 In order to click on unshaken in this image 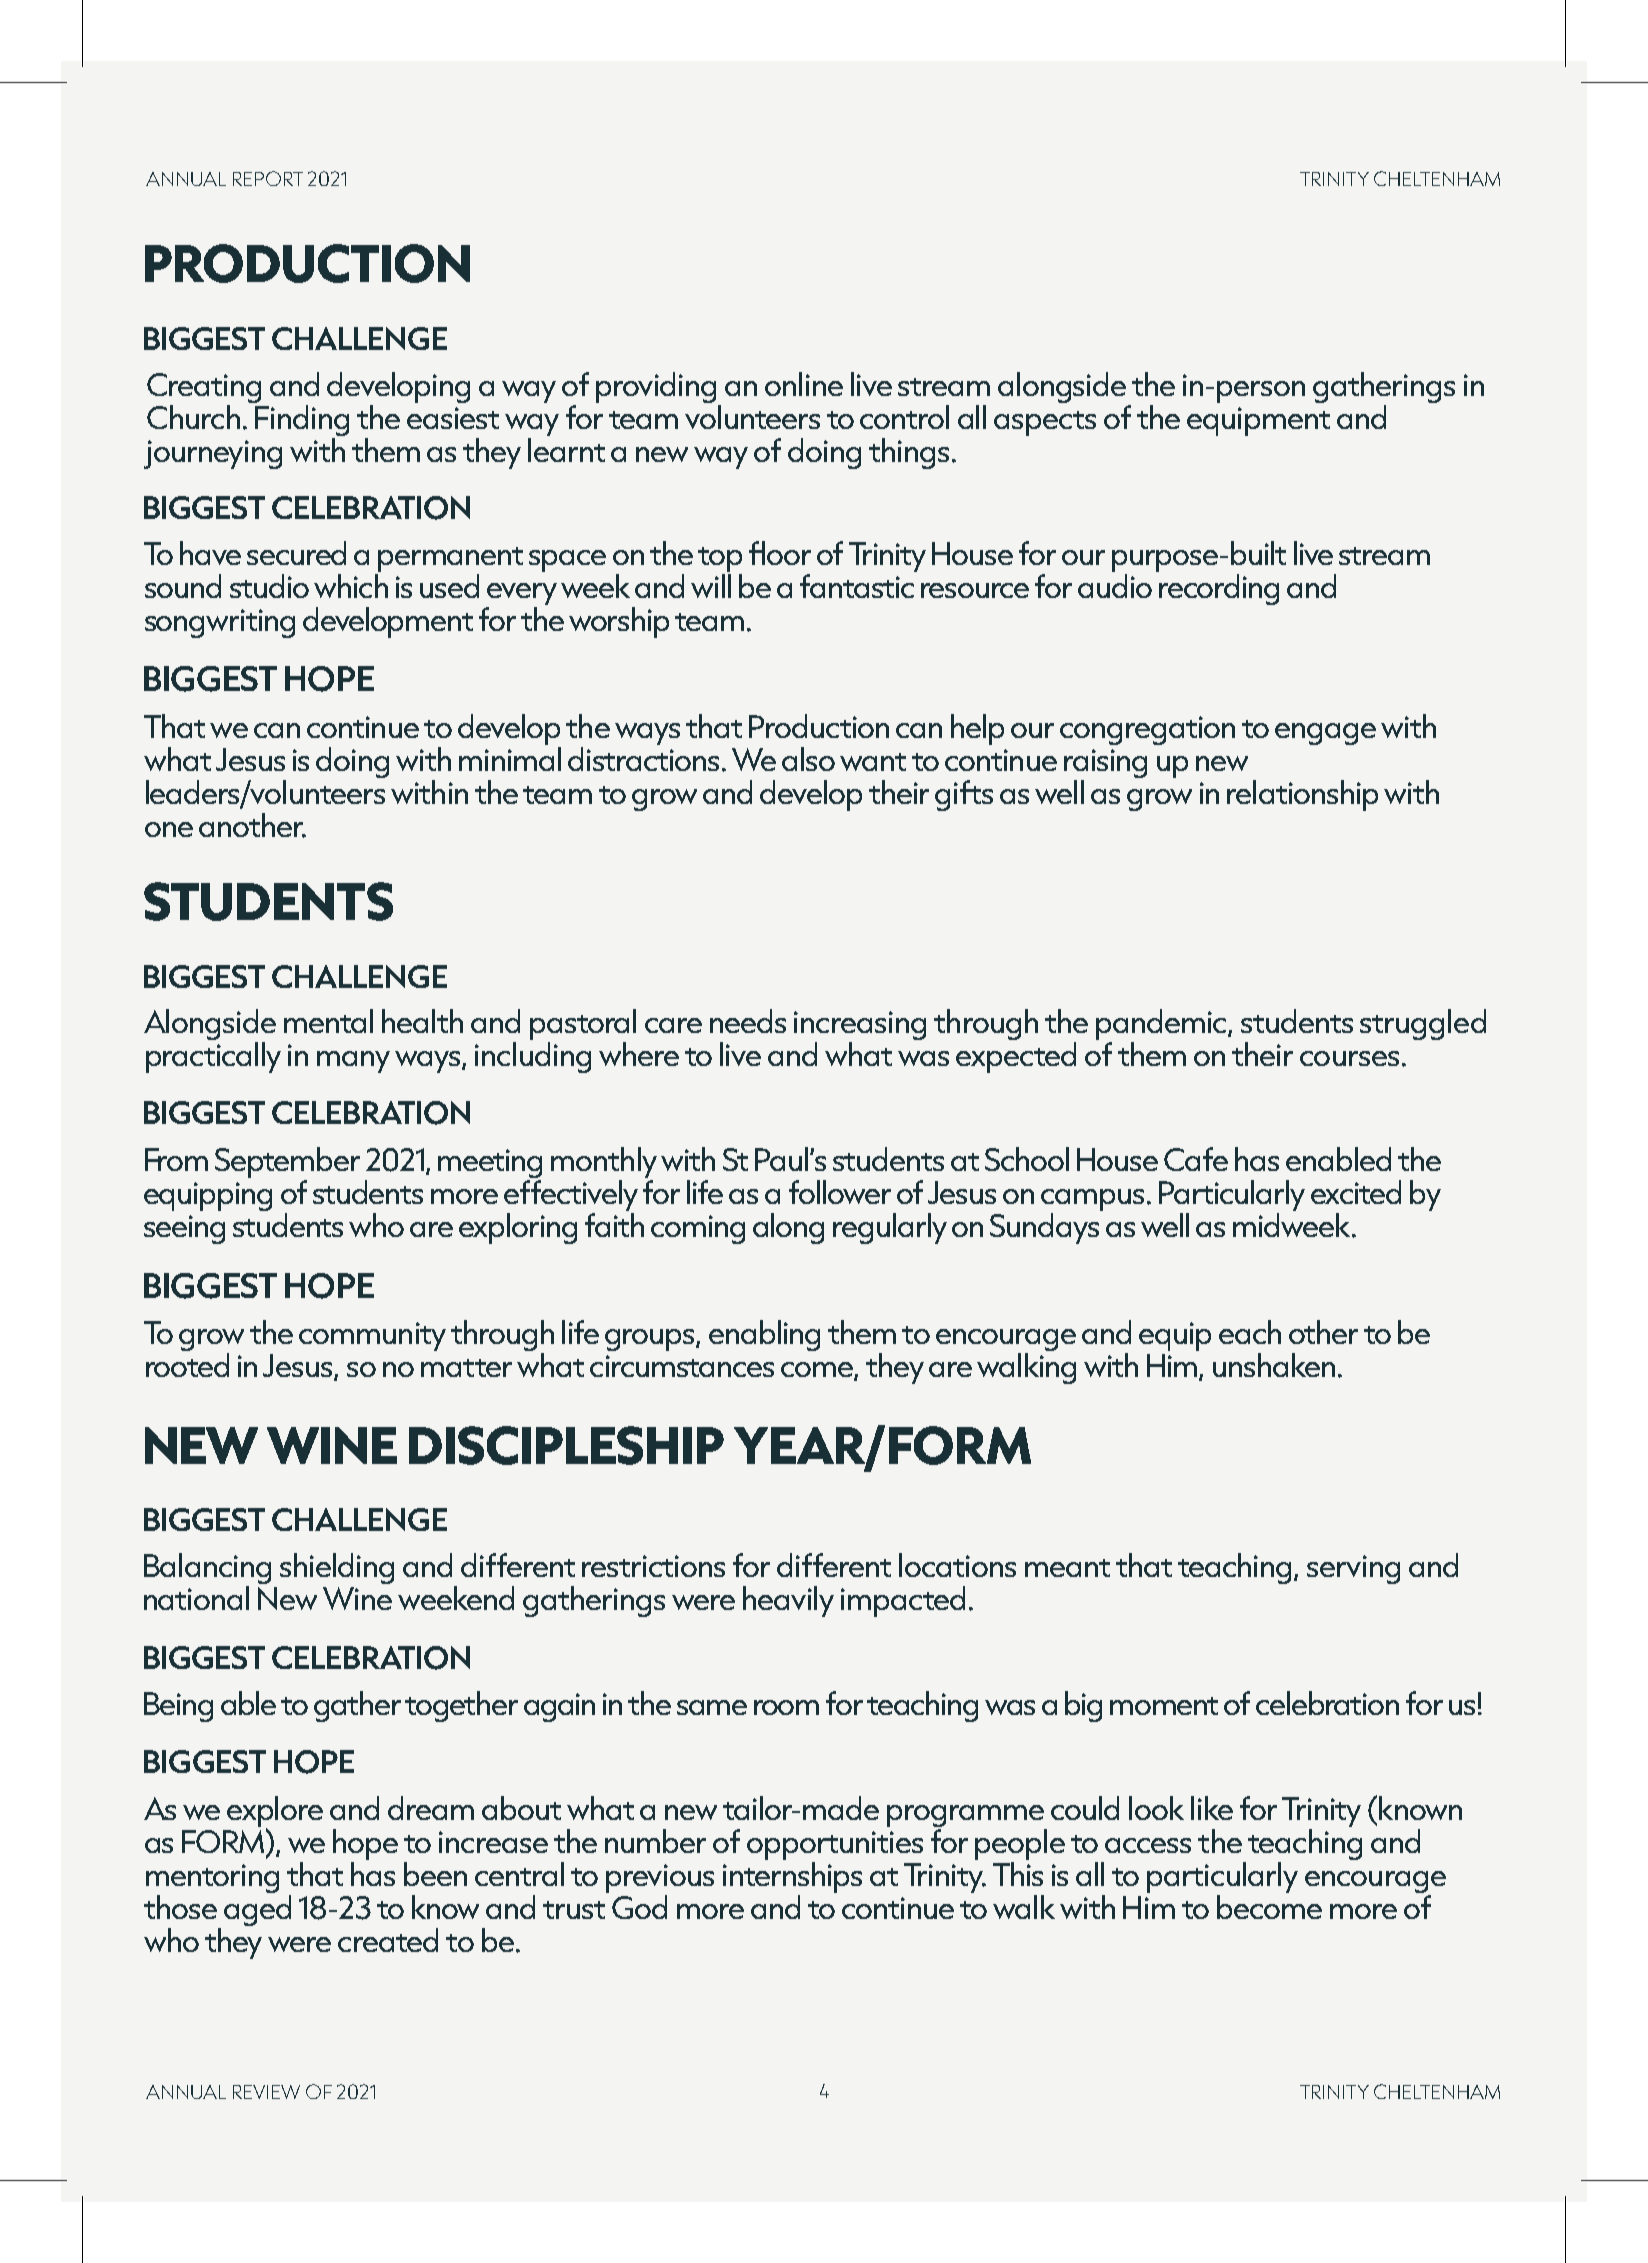, I will do `click(1274, 1365)`.
